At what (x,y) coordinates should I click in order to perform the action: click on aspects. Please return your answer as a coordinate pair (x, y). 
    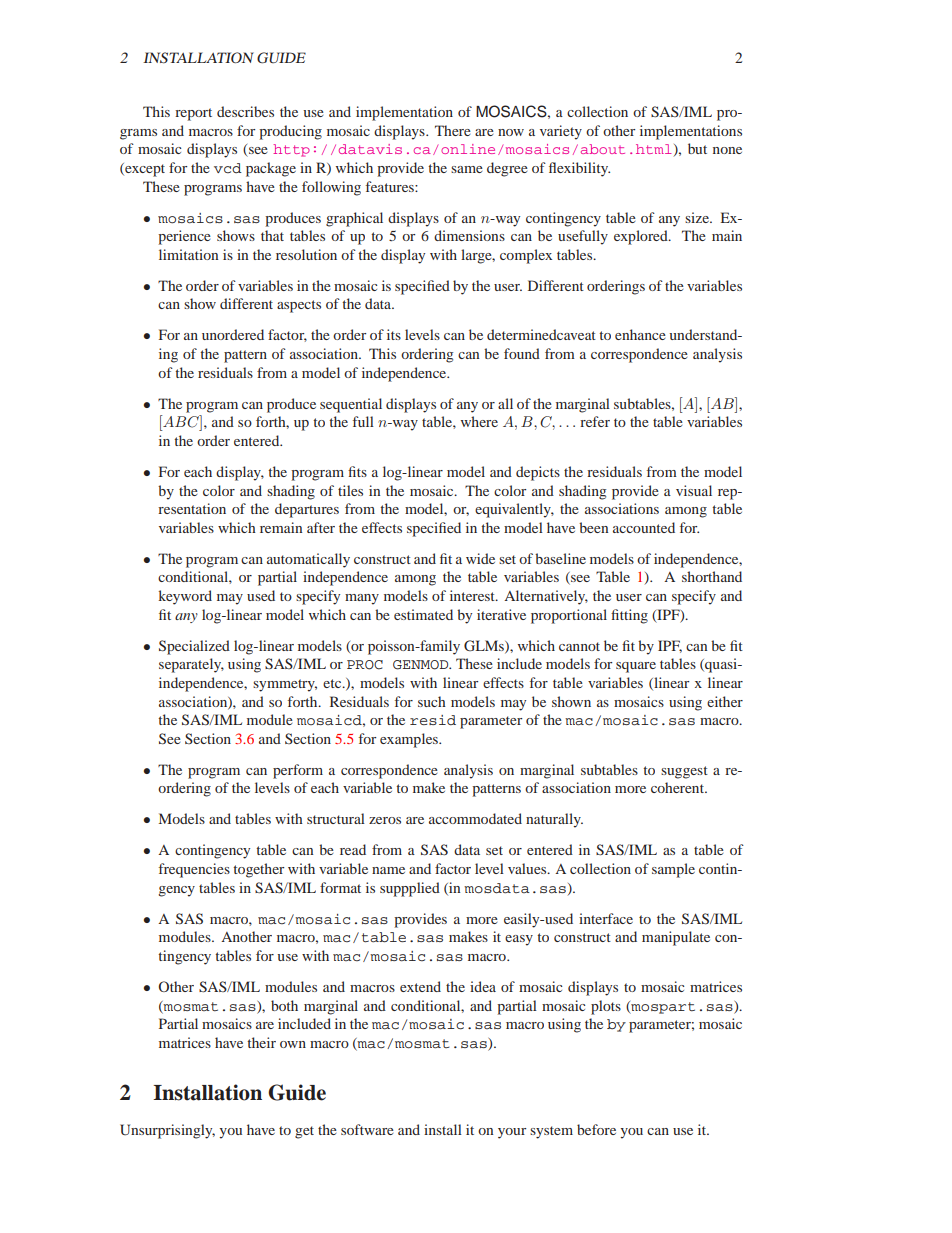
    Looking at the image, I should click on (299, 306).
